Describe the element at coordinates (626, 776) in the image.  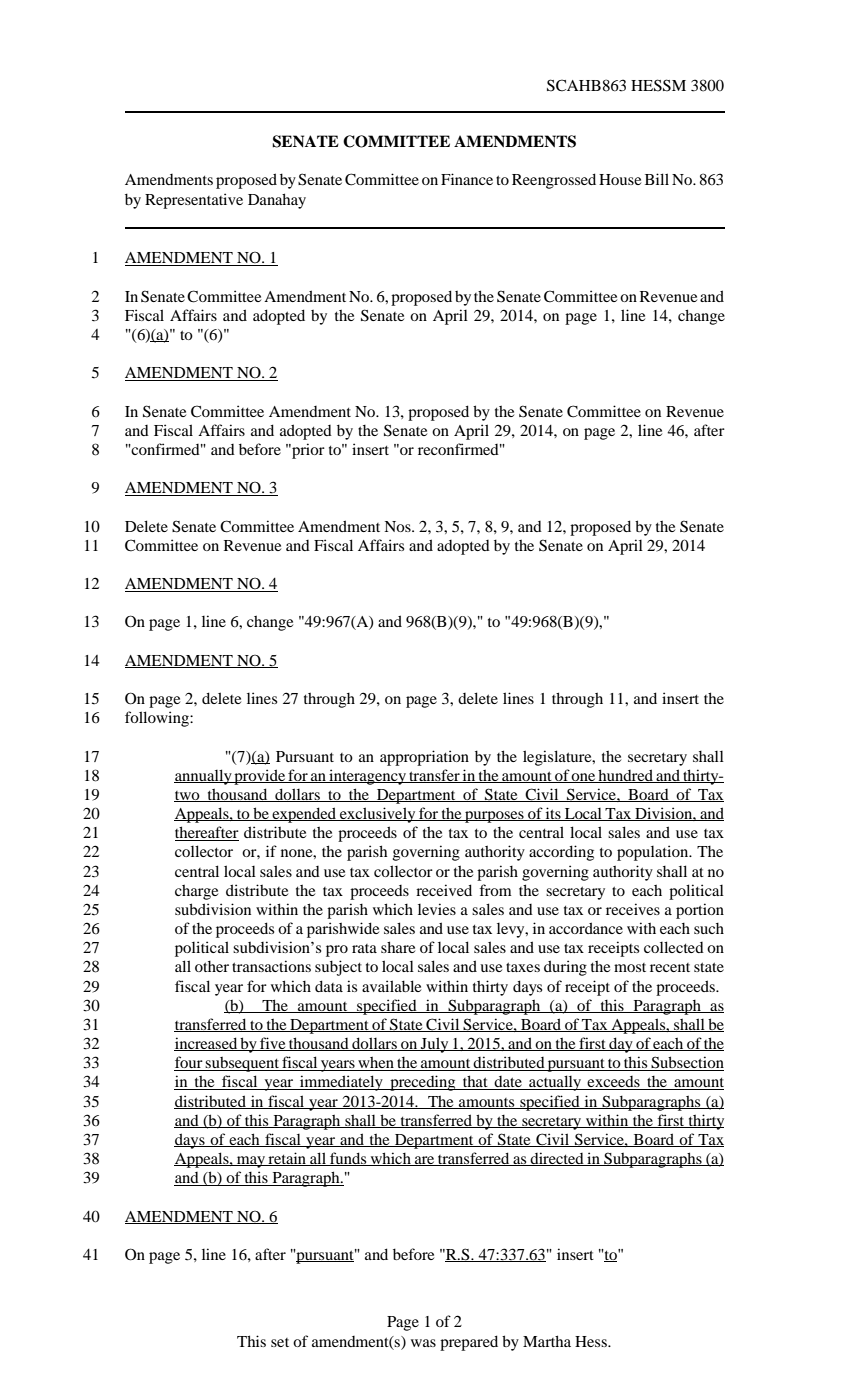
I see `hundred` at that location.
